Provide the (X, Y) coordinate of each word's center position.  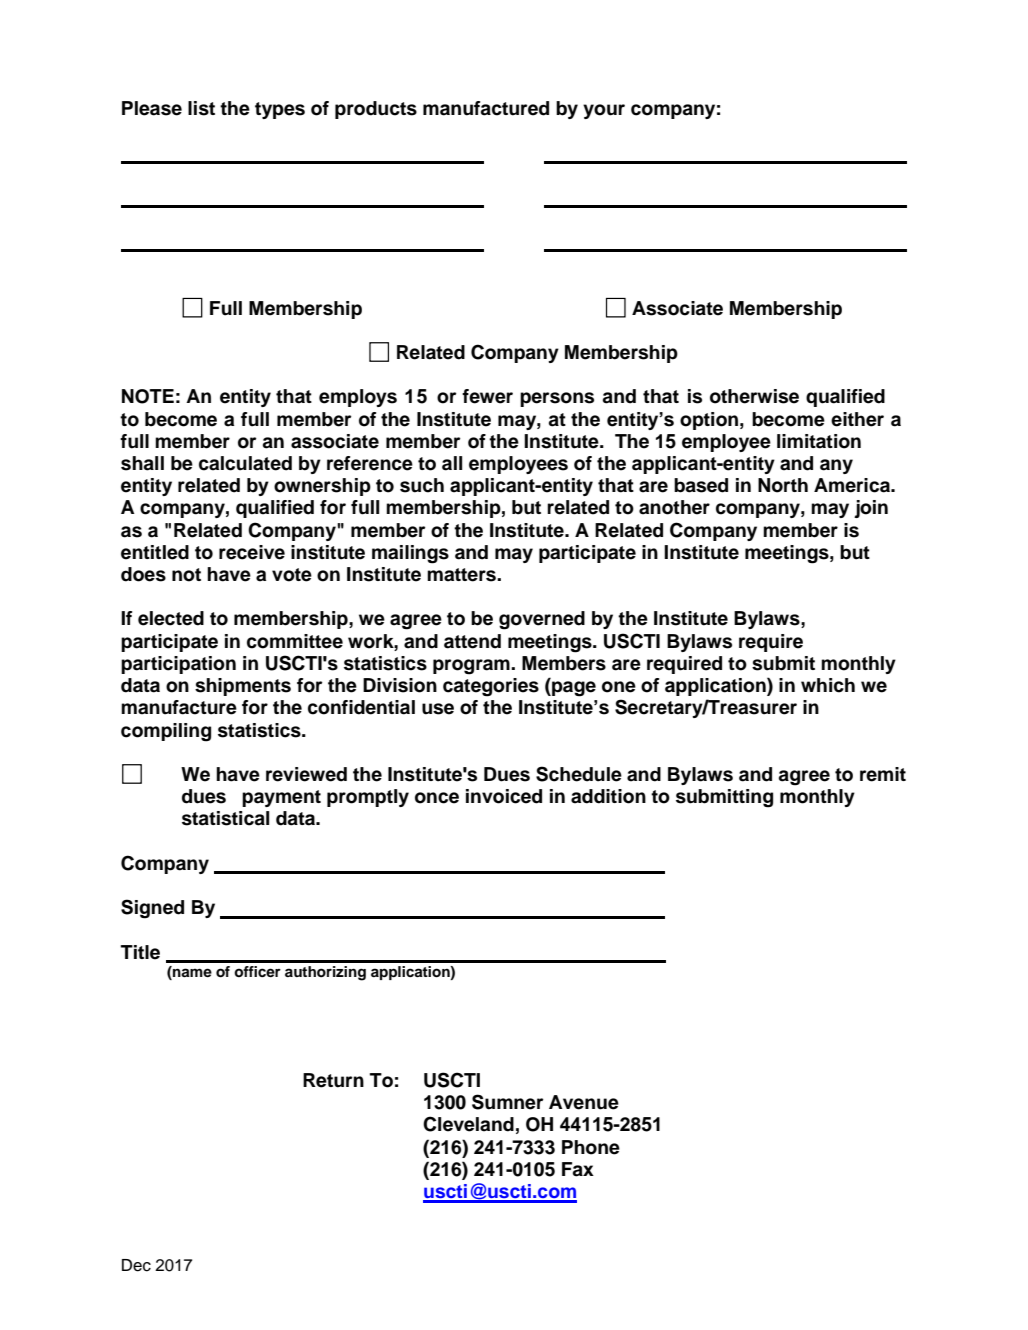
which (828, 685)
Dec (136, 1265)
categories (491, 687)
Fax (578, 1169)
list (201, 108)
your (604, 111)
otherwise (754, 396)
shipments (243, 687)
